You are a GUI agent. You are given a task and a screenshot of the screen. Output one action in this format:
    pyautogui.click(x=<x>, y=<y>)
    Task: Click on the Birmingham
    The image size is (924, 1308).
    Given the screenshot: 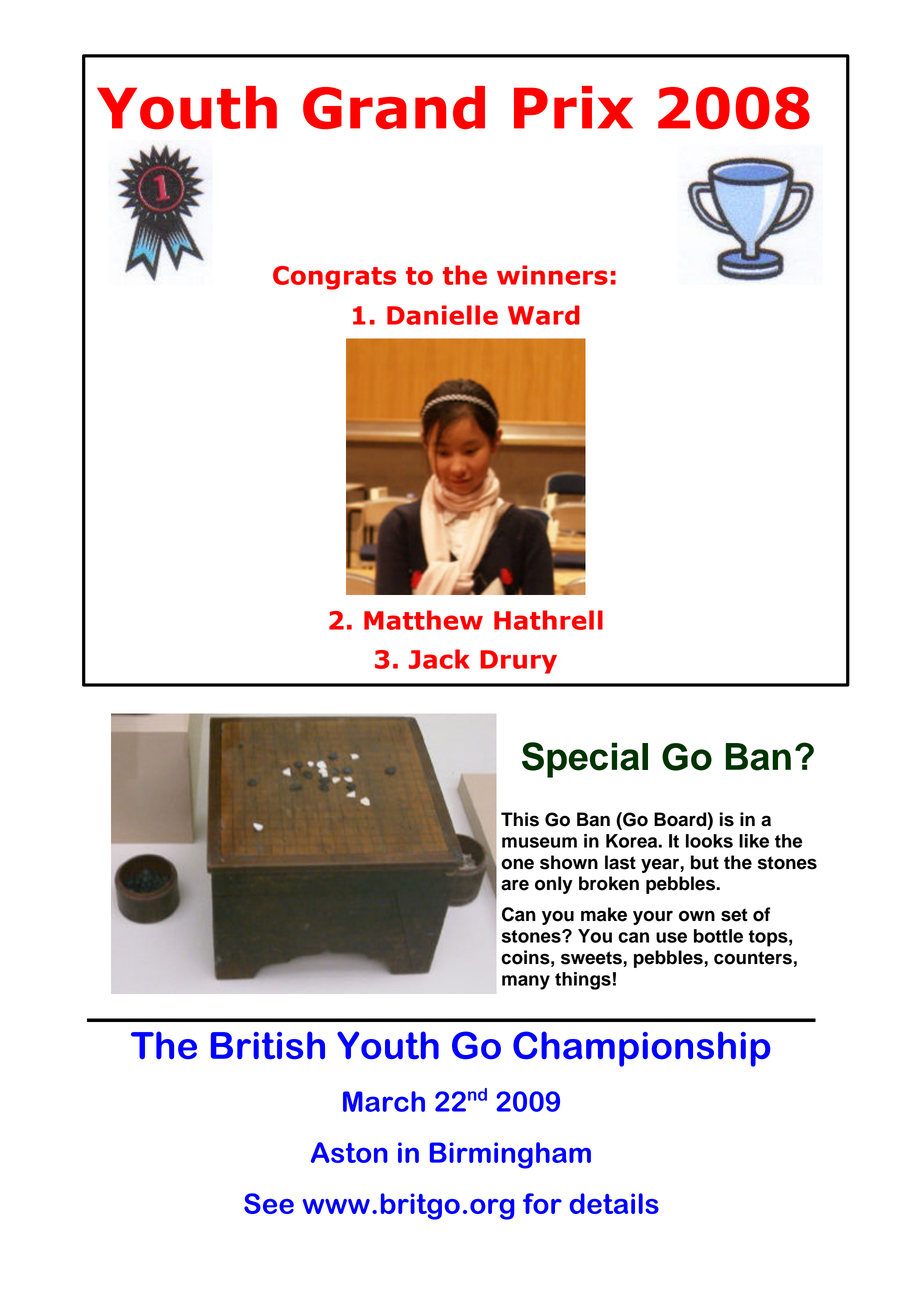 What is the action you would take?
    pyautogui.click(x=510, y=1155)
